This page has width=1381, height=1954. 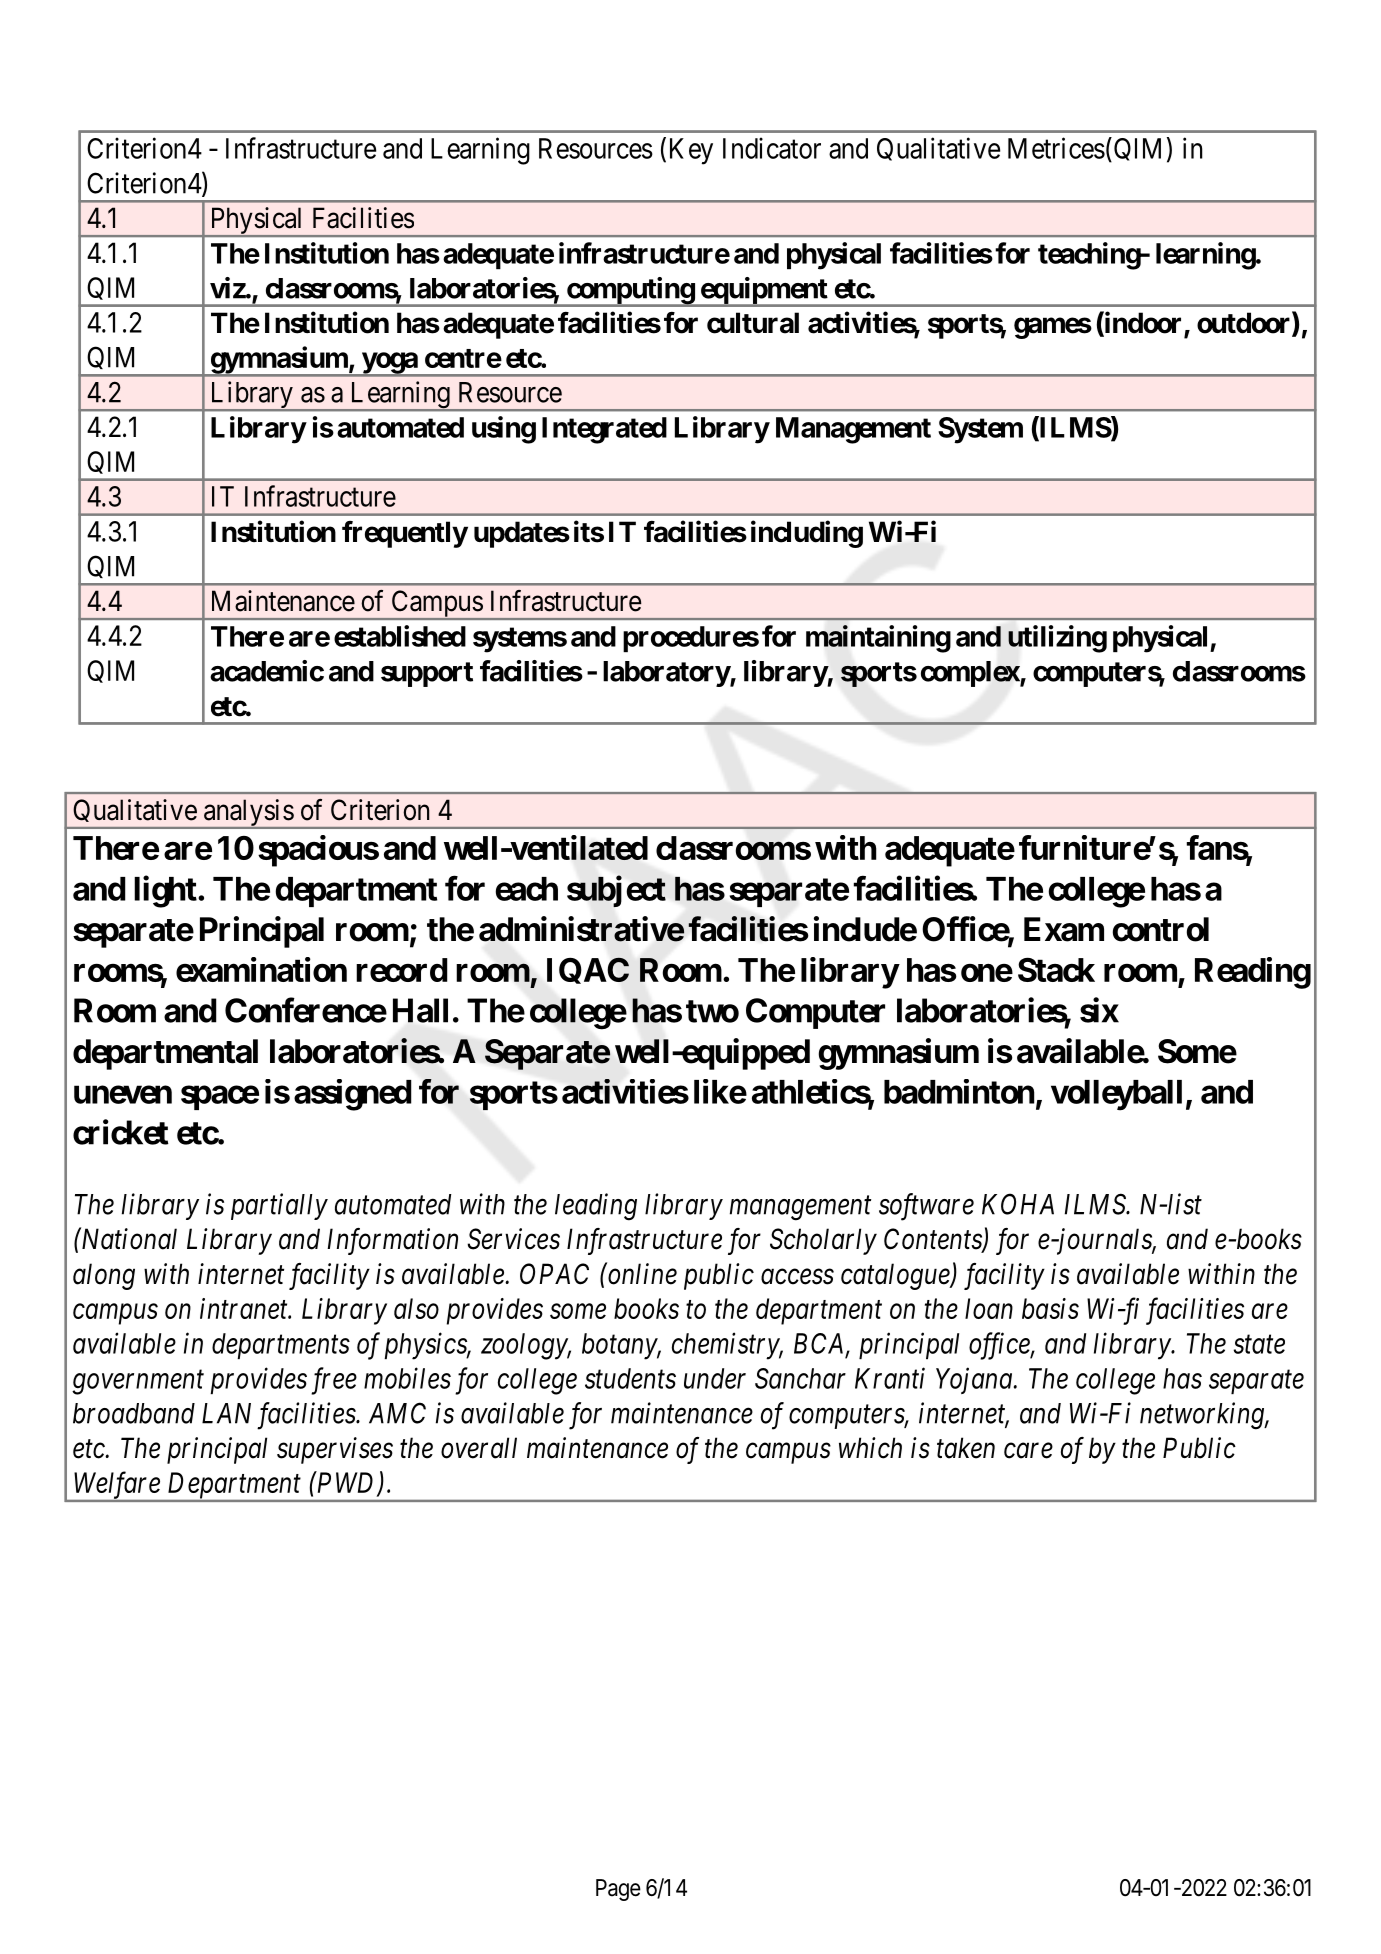 What do you see at coordinates (616, 891) in the page?
I see `subject` at bounding box center [616, 891].
